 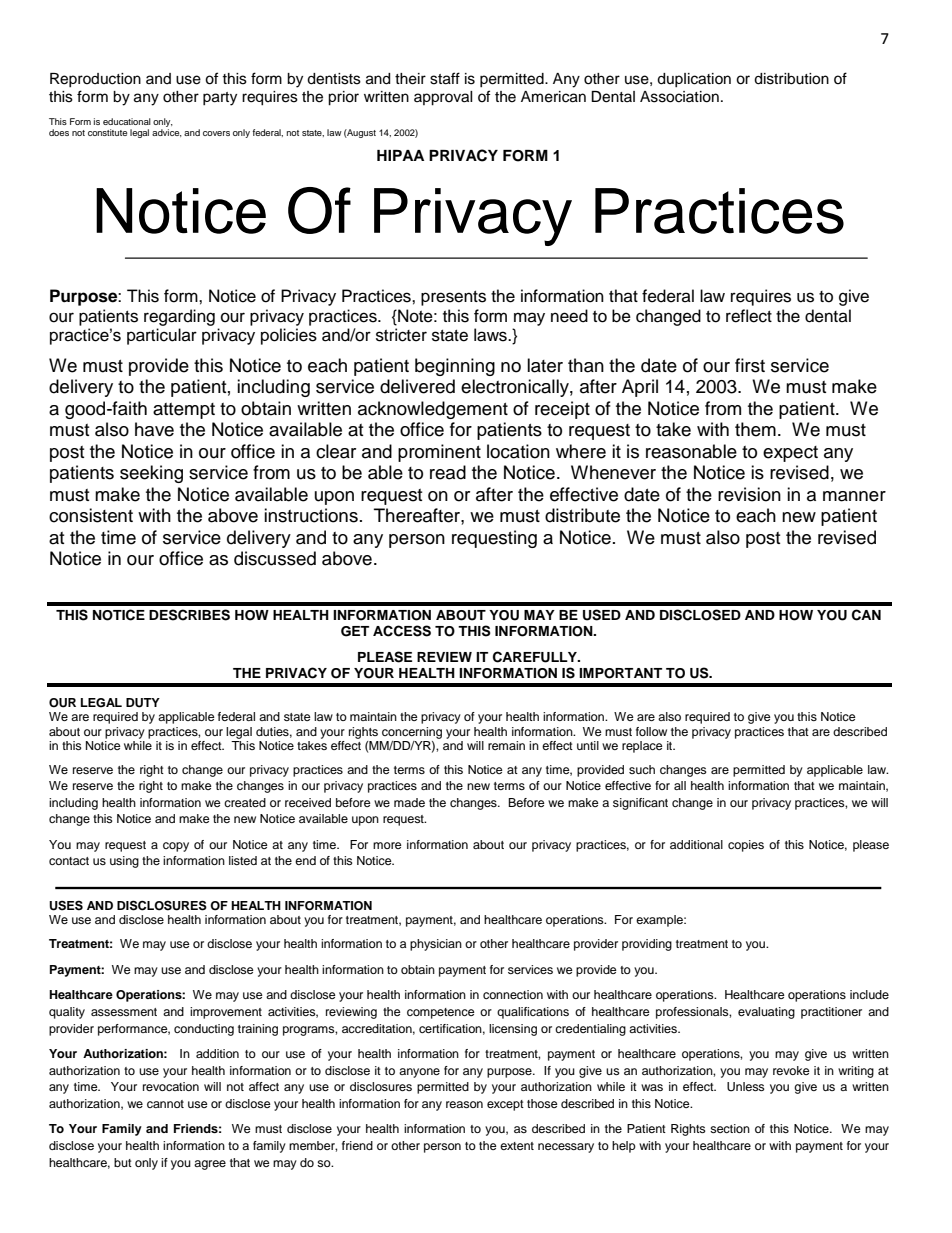 I want to click on approval, so click(x=443, y=98).
